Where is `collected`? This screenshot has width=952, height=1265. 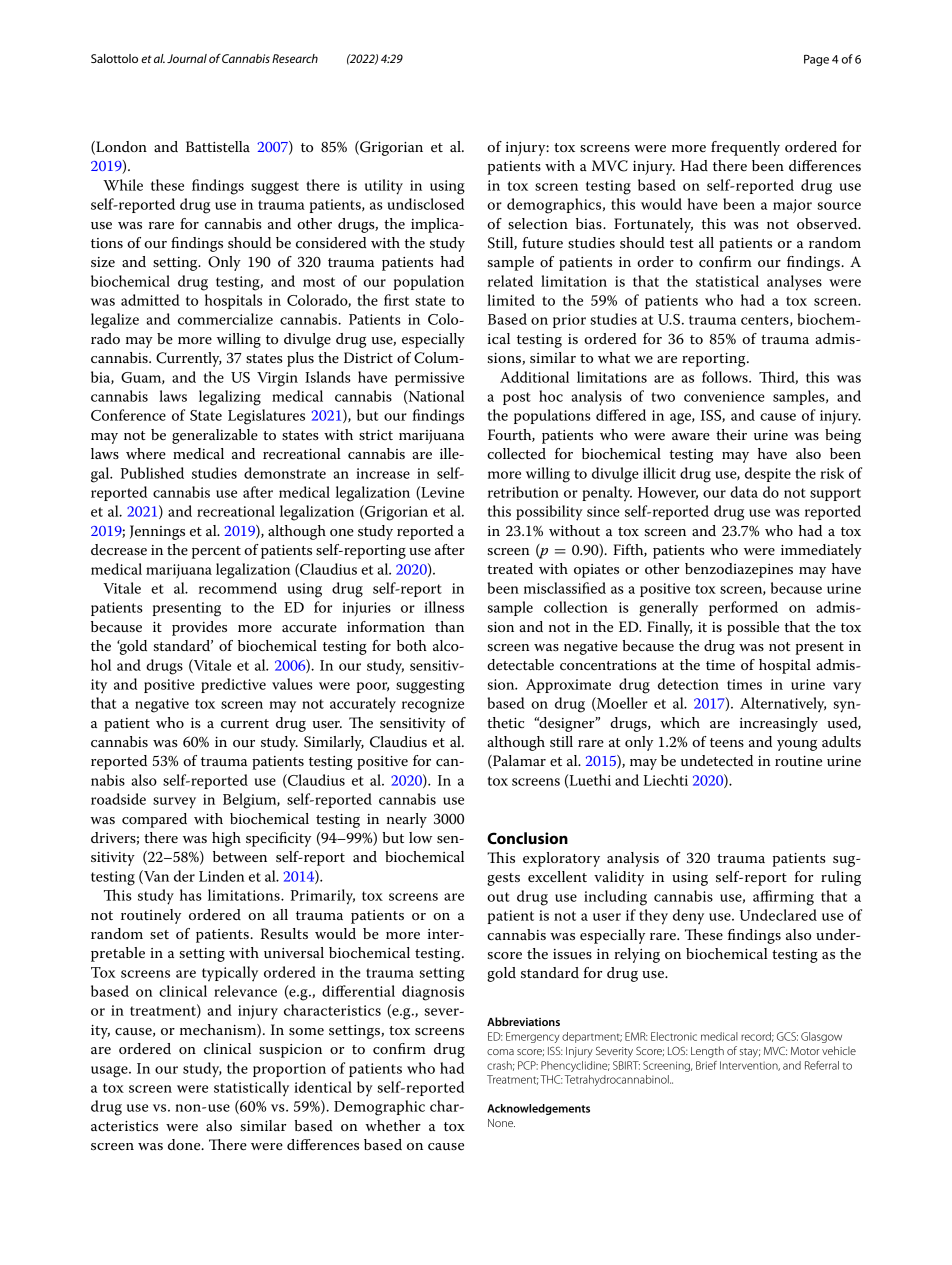 collected is located at coordinates (516, 454).
